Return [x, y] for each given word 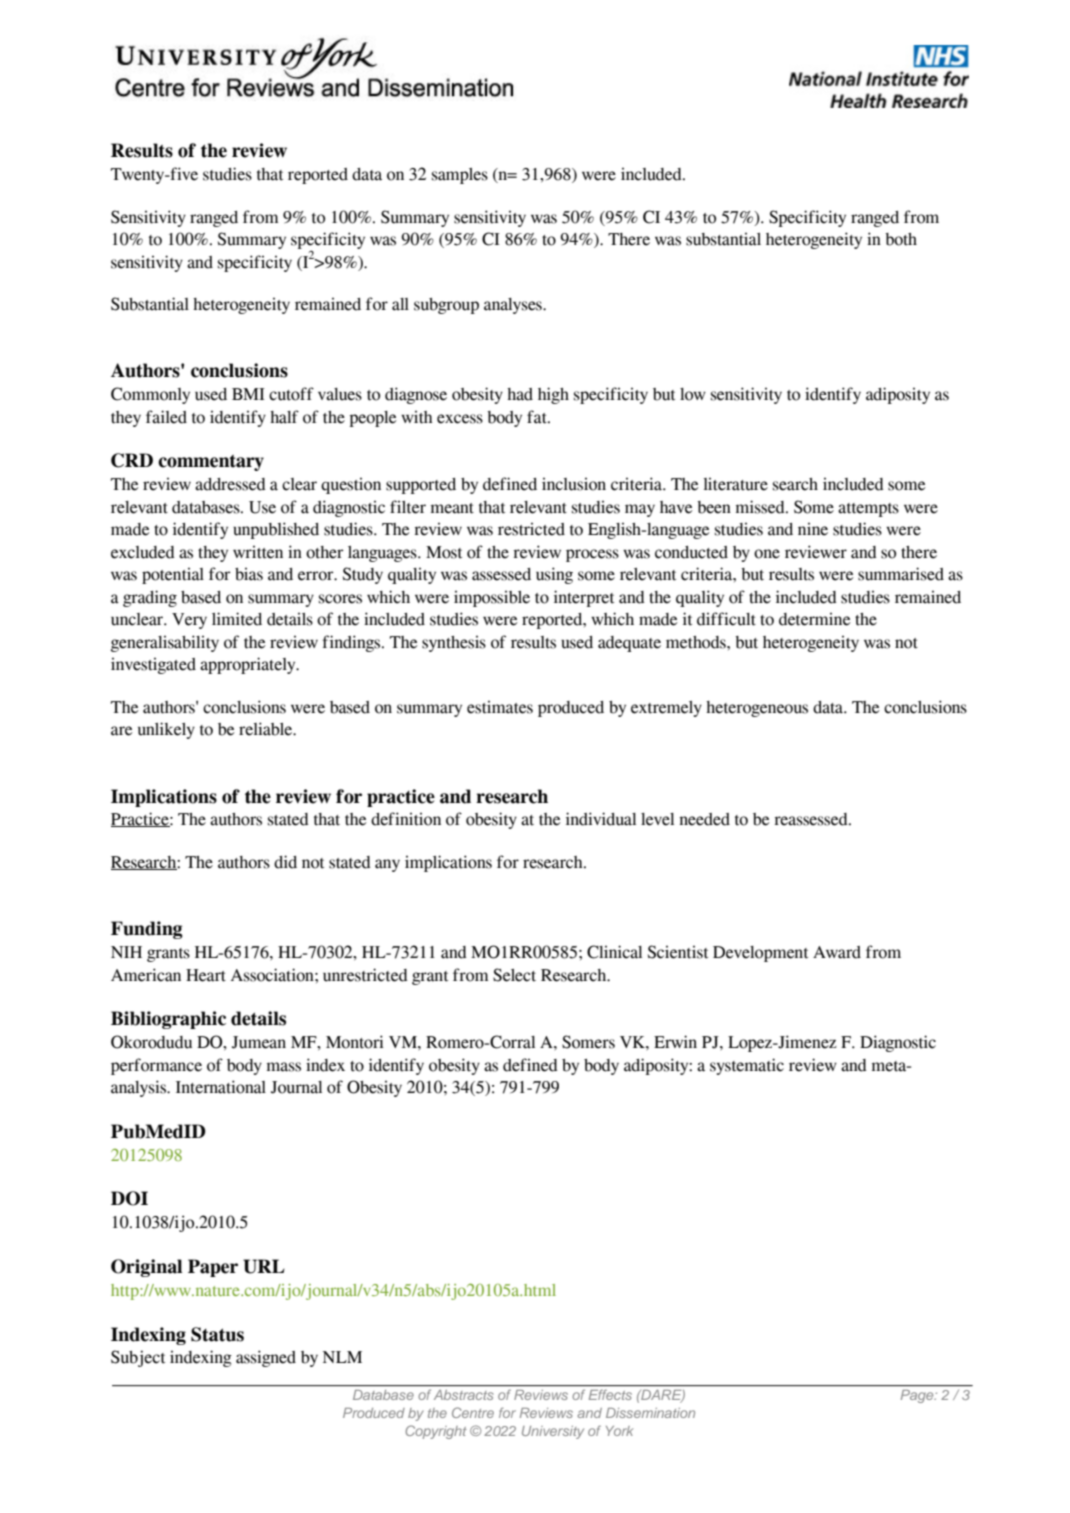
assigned [266, 1358]
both [901, 239]
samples [460, 176]
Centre [473, 1412]
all [400, 304]
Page [918, 1396]
